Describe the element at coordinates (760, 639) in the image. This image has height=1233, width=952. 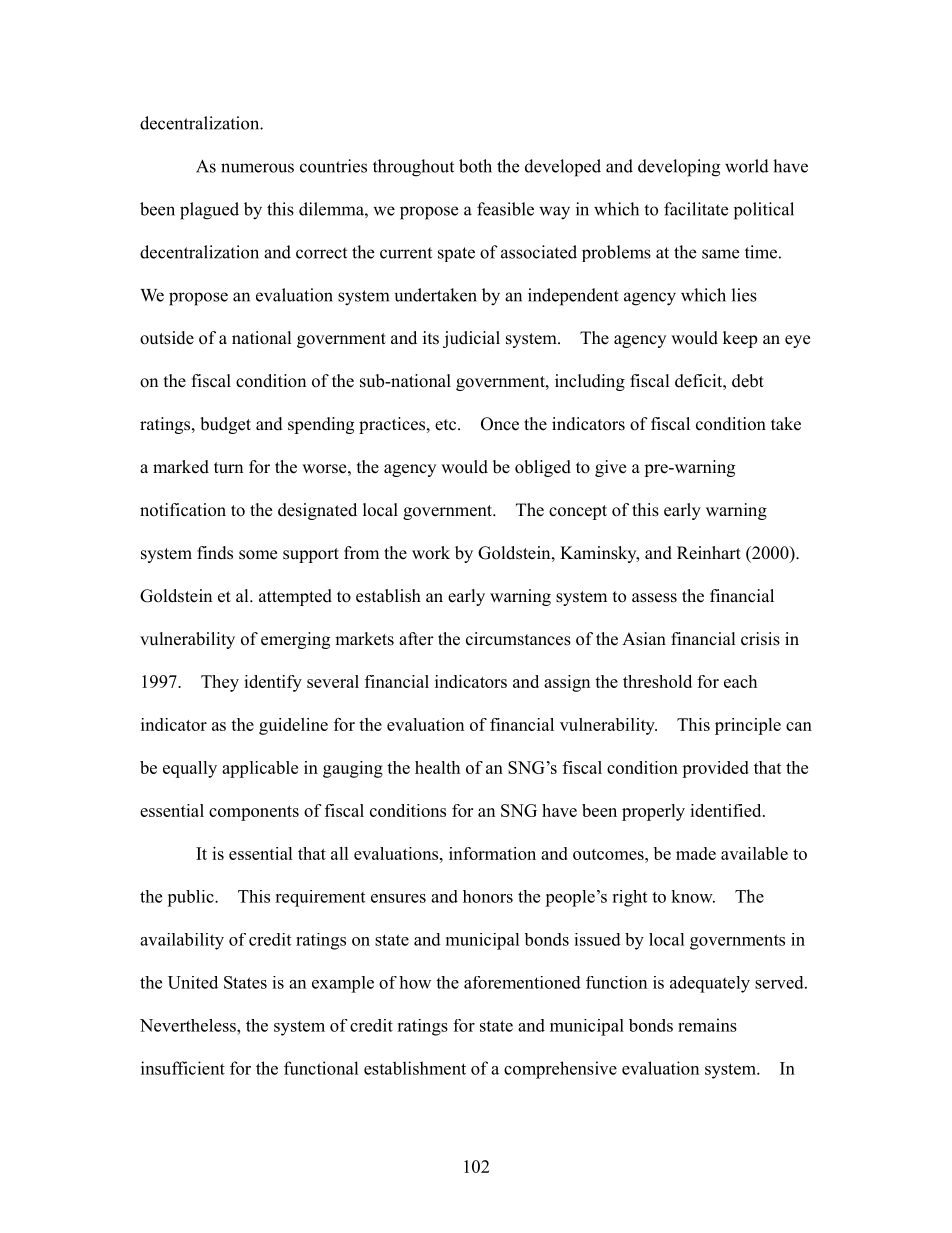
I see `crisis` at that location.
